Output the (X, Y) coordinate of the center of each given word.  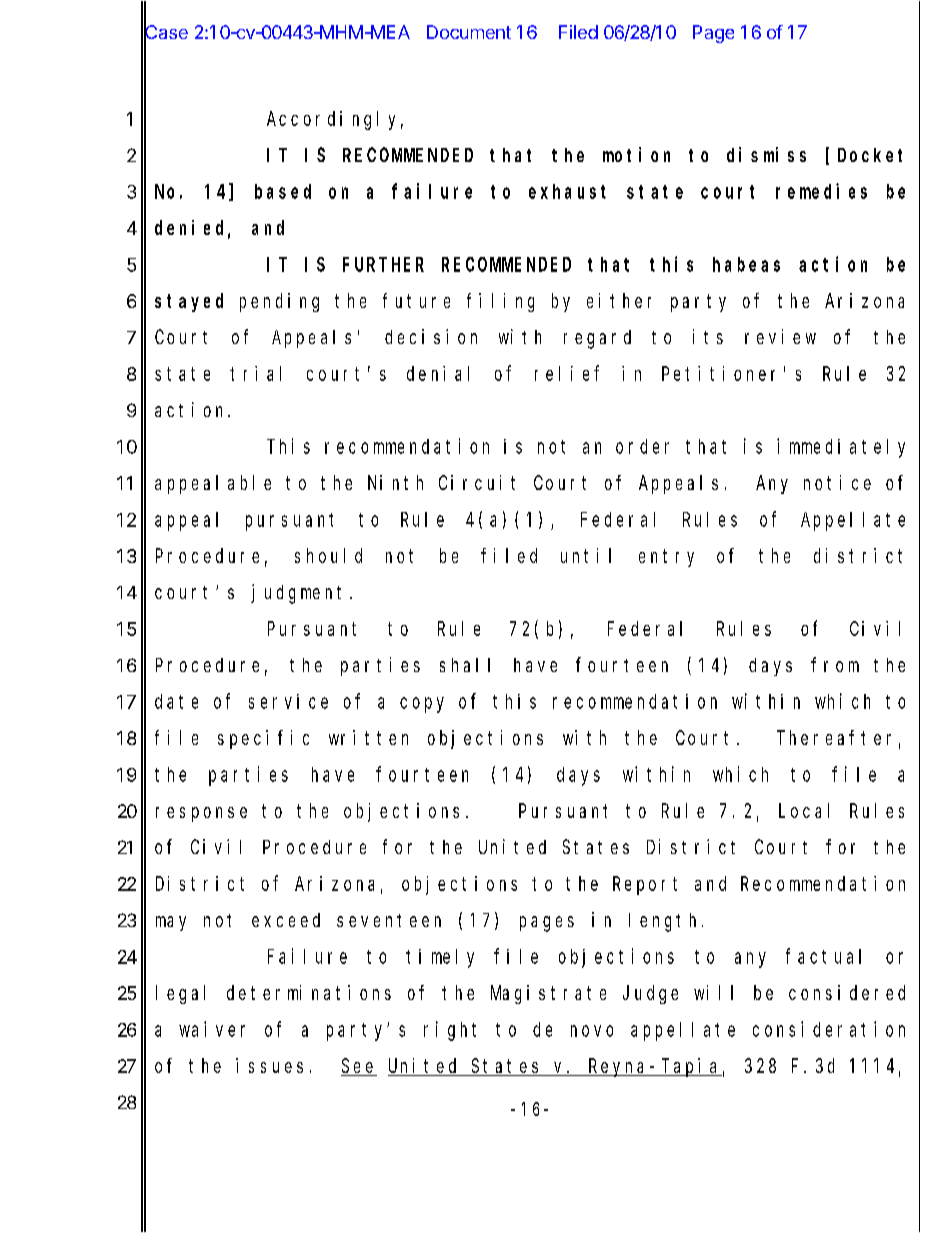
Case (166, 32)
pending (279, 302)
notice (837, 482)
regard (597, 339)
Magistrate (548, 994)
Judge (650, 994)
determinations (309, 992)
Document (469, 32)
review (780, 336)
